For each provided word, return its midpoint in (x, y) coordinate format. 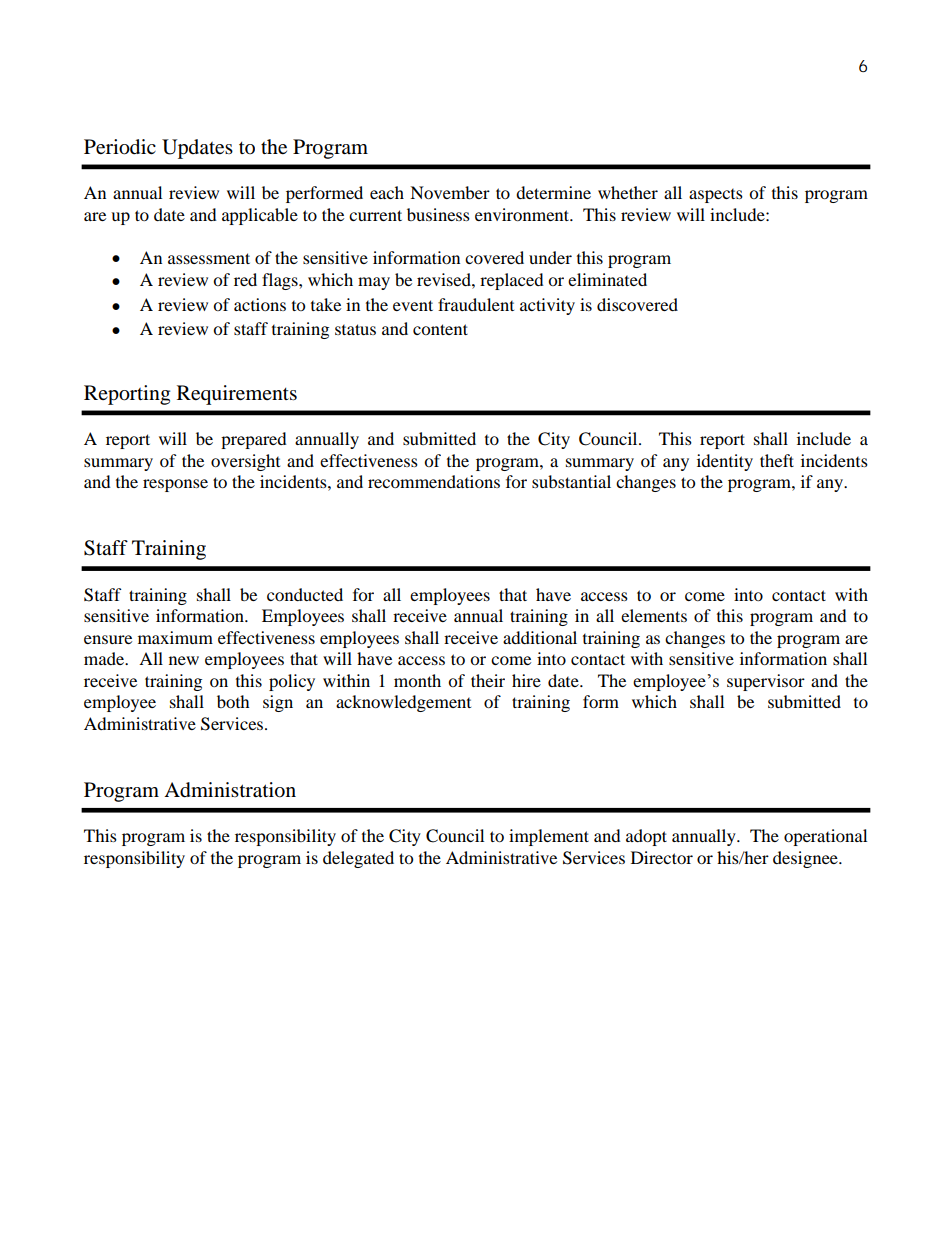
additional (540, 637)
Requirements (237, 395)
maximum (175, 637)
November (450, 192)
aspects (716, 196)
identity (725, 462)
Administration (230, 790)
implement (549, 837)
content (440, 329)
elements (654, 615)
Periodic (120, 147)
